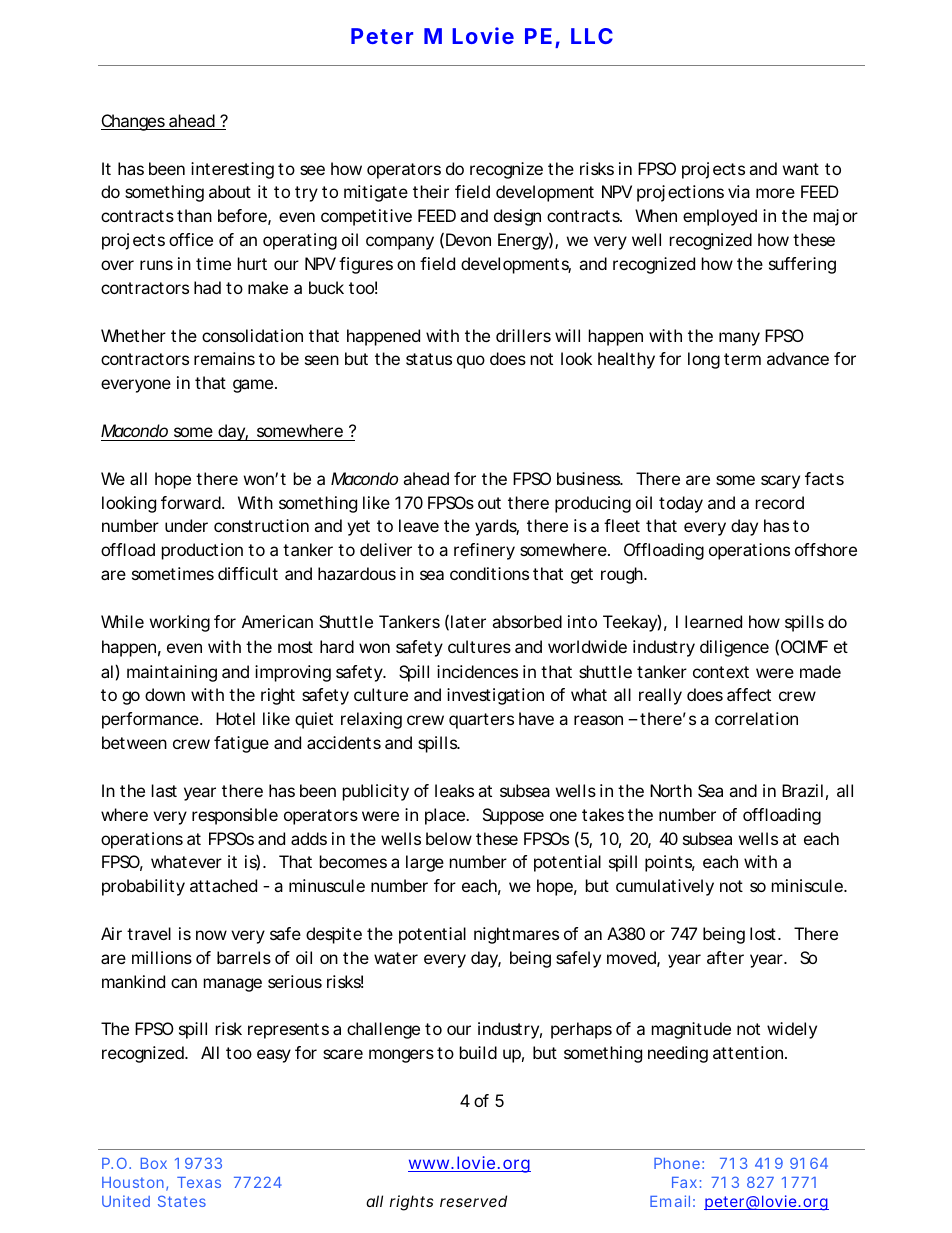  I want to click on Hotel, so click(235, 718).
